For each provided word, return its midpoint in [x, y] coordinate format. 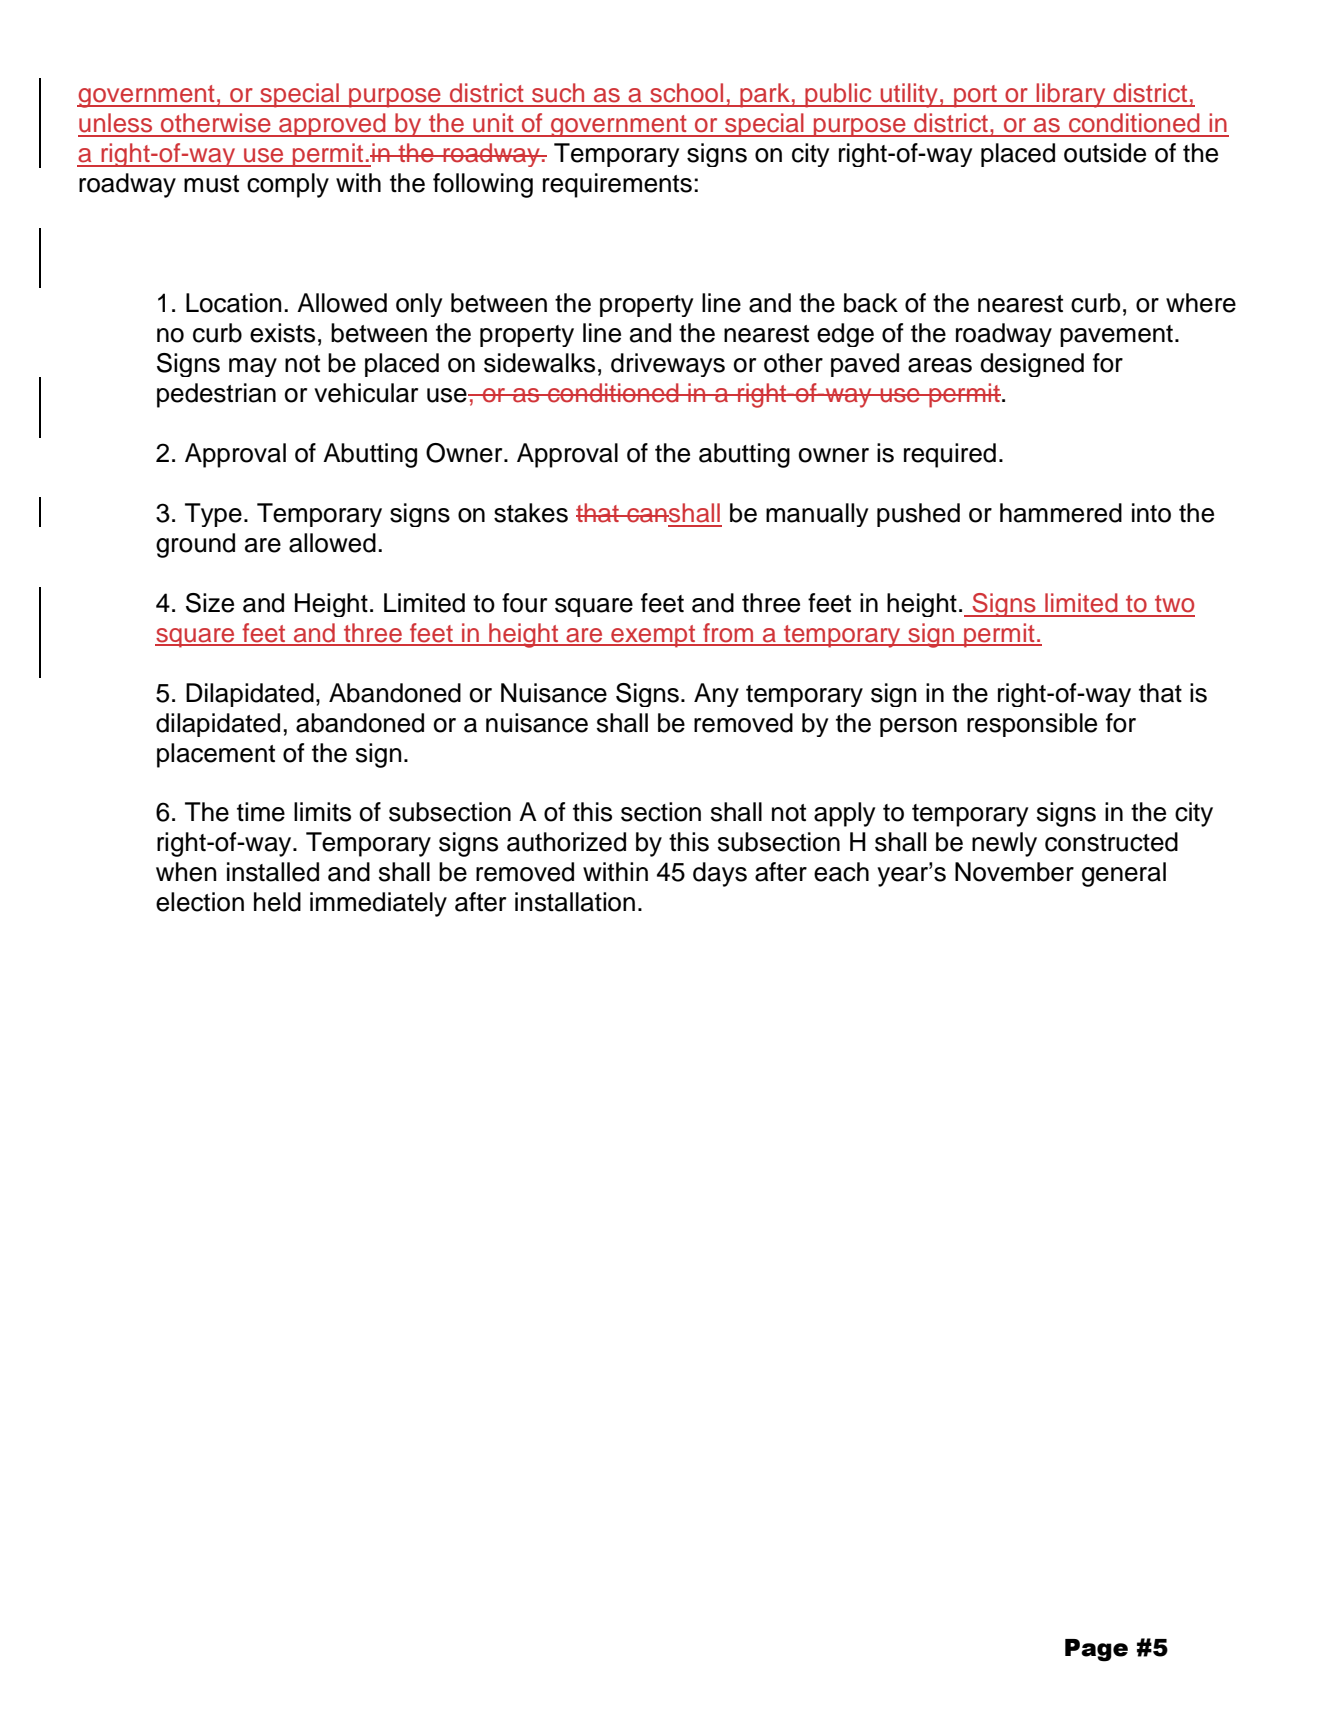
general [1124, 874]
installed [273, 872]
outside [1105, 153]
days [720, 874]
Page [1096, 1650]
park [765, 95]
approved [332, 125]
